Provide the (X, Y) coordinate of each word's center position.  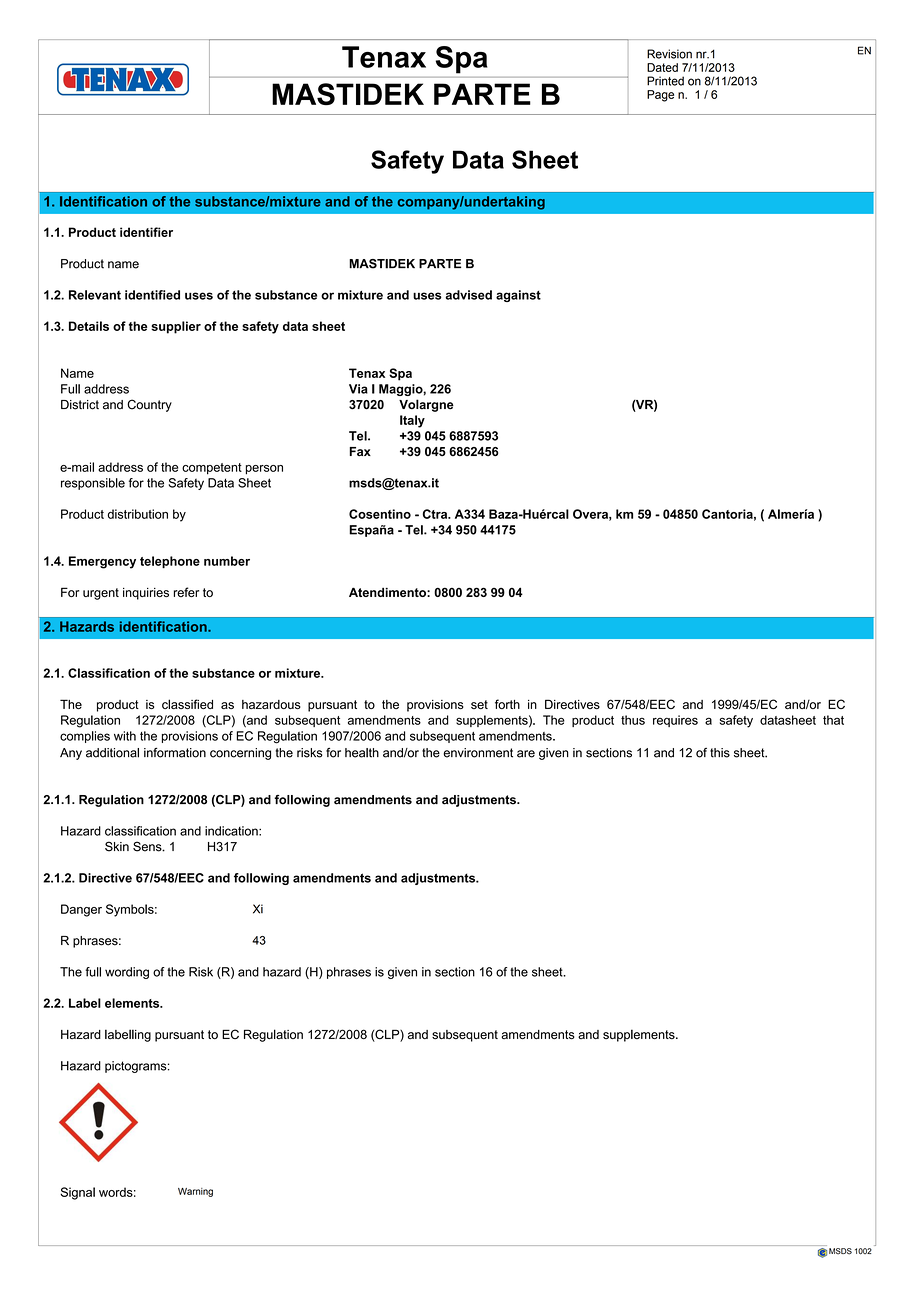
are (526, 754)
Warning (195, 1192)
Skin (117, 846)
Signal (77, 1193)
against (518, 296)
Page (660, 96)
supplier (176, 327)
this (720, 753)
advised (468, 295)
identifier (146, 232)
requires (675, 721)
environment (478, 753)
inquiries (146, 594)
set (479, 704)
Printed (665, 81)
